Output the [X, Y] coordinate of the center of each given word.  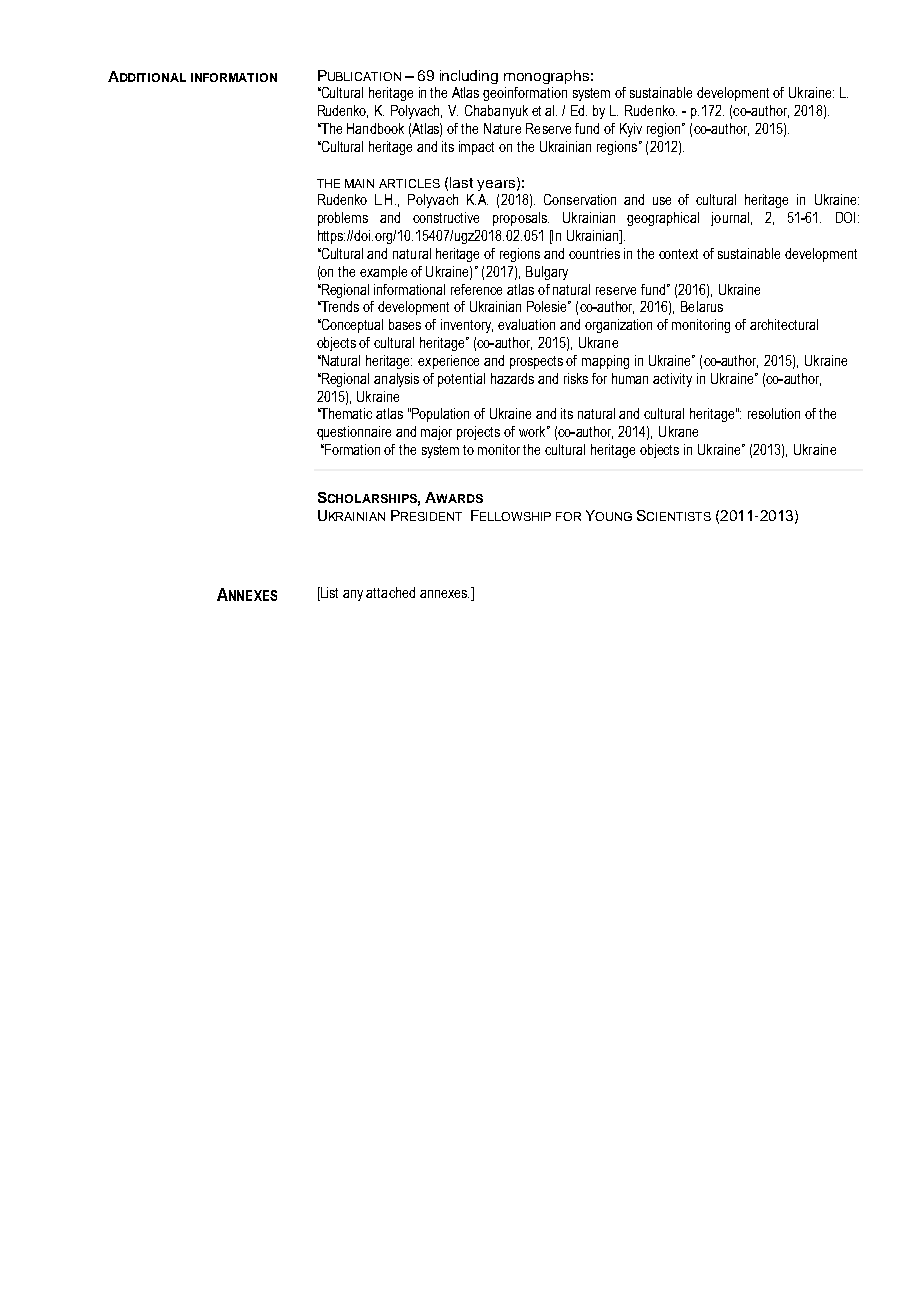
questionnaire [354, 433]
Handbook [375, 128]
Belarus [702, 306]
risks [576, 378]
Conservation [580, 199]
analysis [396, 380]
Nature [502, 128]
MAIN [359, 183]
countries [594, 253]
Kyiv [631, 130]
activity [672, 380]
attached [390, 592]
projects [478, 433]
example [383, 273]
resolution [774, 413]
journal [730, 219]
